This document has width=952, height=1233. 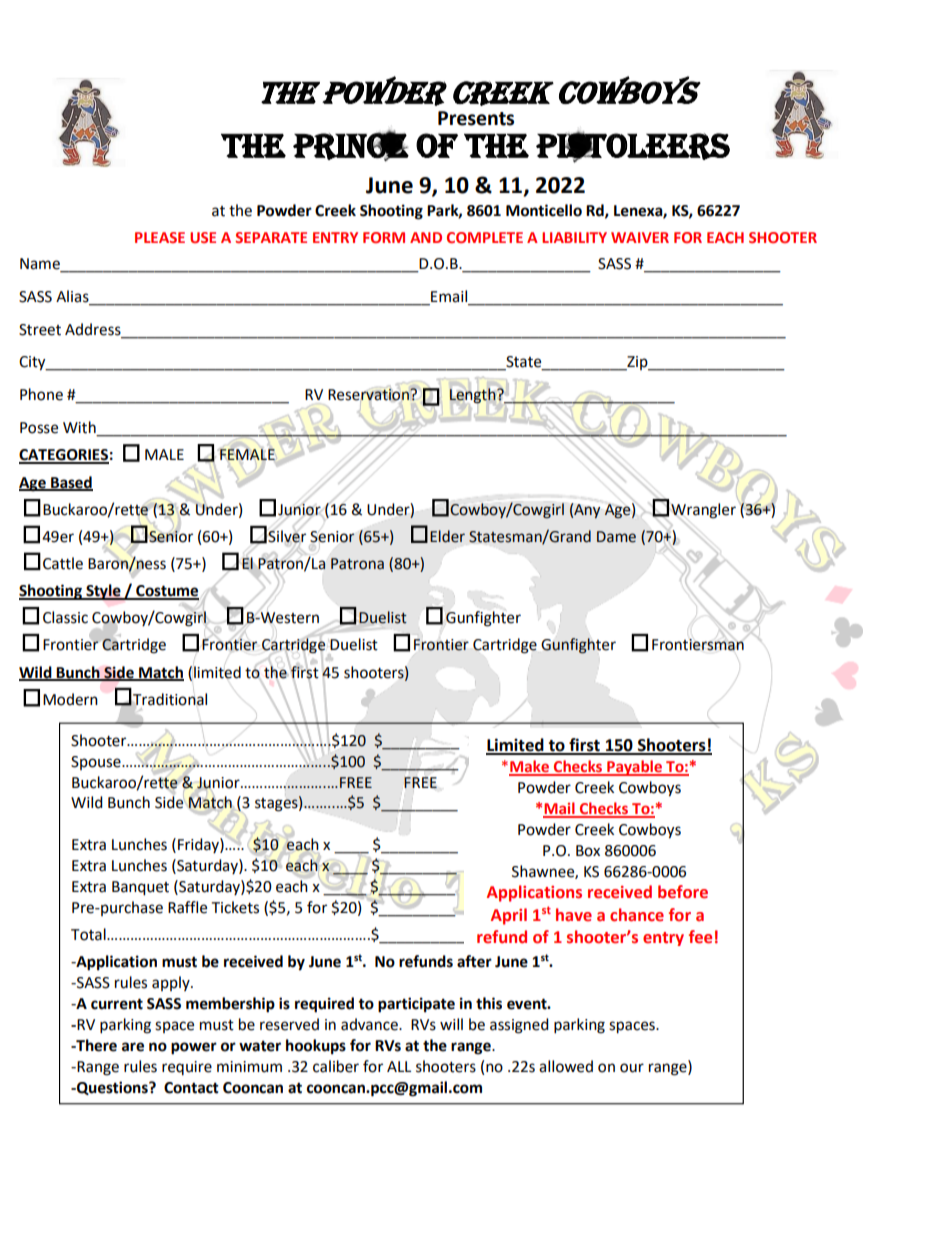 What do you see at coordinates (41, 394) in the document?
I see `Phone` at bounding box center [41, 394].
